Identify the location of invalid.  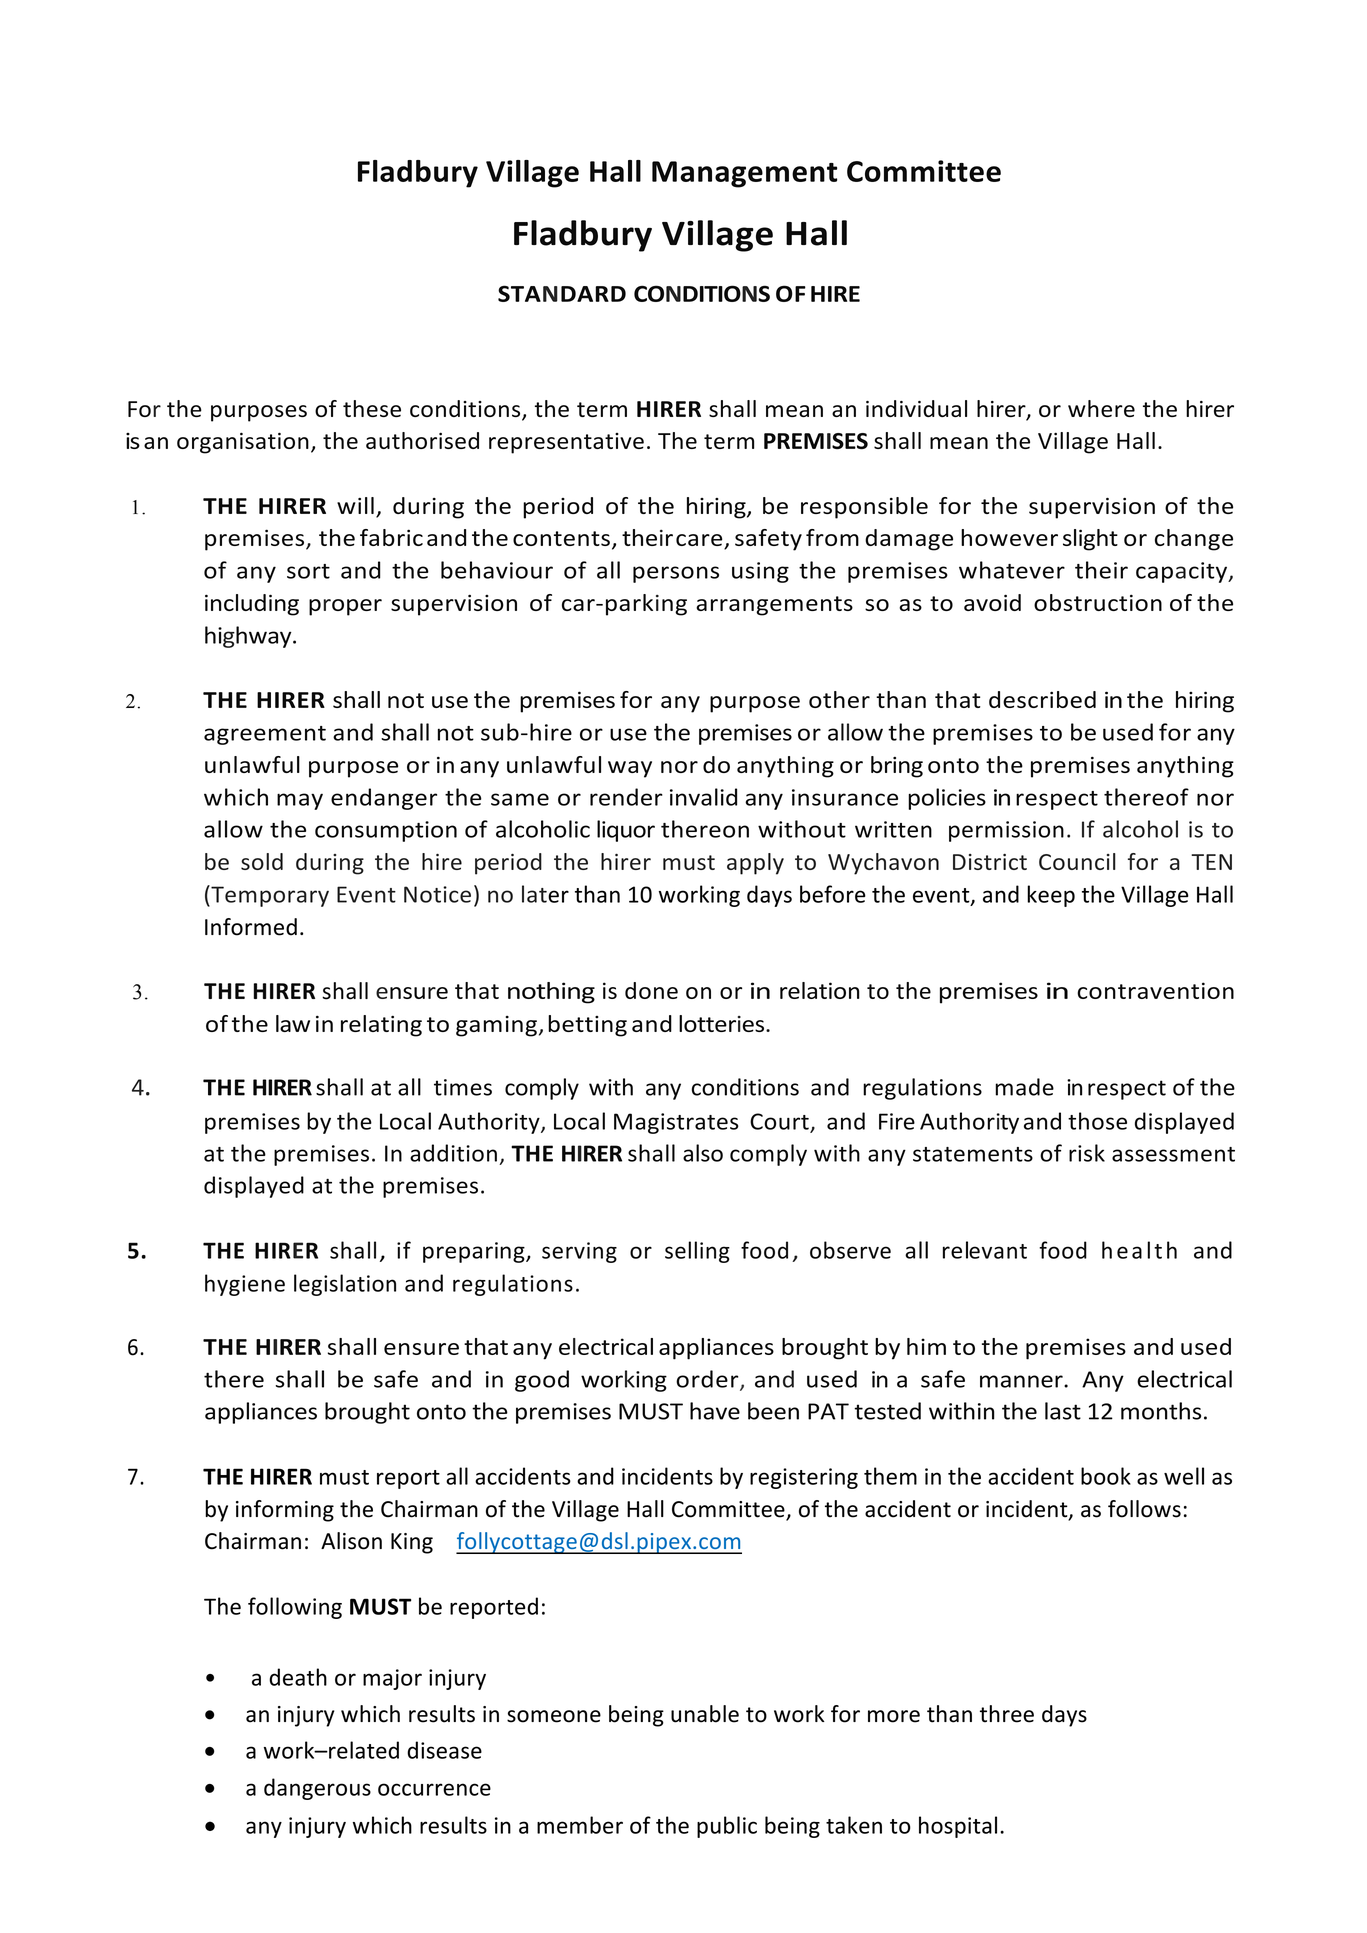
(703, 797).
